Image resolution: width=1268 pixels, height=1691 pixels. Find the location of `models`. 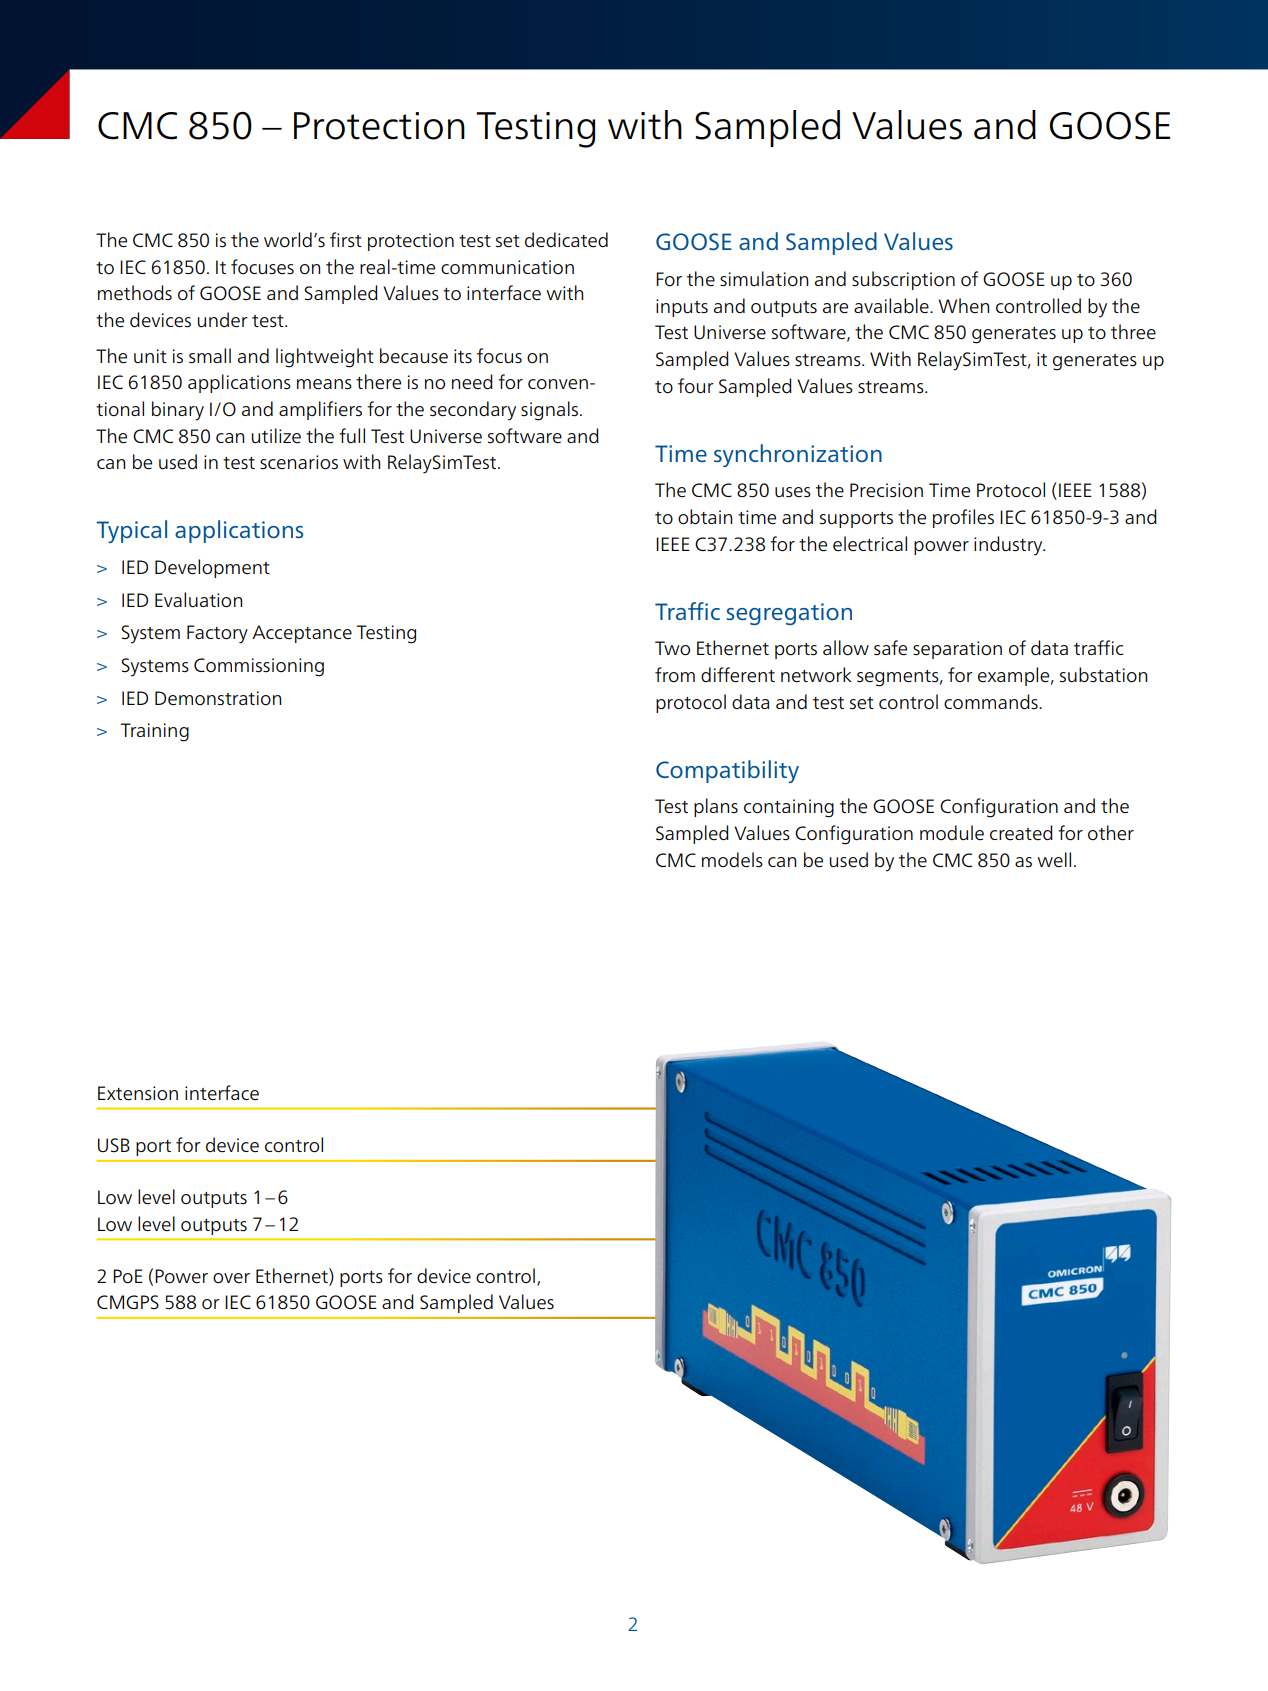

models is located at coordinates (732, 860).
